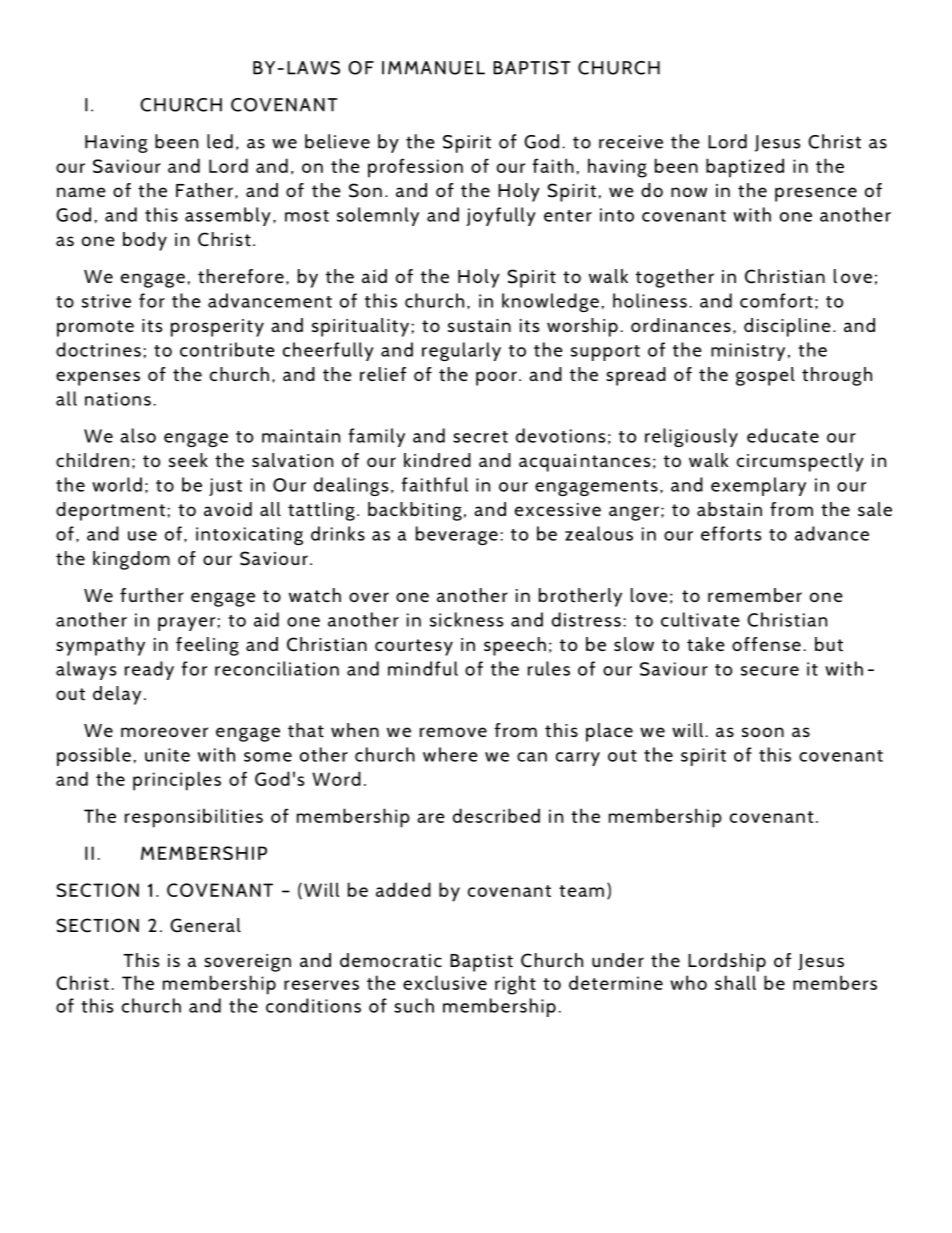 Image resolution: width=952 pixels, height=1233 pixels. What do you see at coordinates (205, 925) in the page?
I see `General` at bounding box center [205, 925].
